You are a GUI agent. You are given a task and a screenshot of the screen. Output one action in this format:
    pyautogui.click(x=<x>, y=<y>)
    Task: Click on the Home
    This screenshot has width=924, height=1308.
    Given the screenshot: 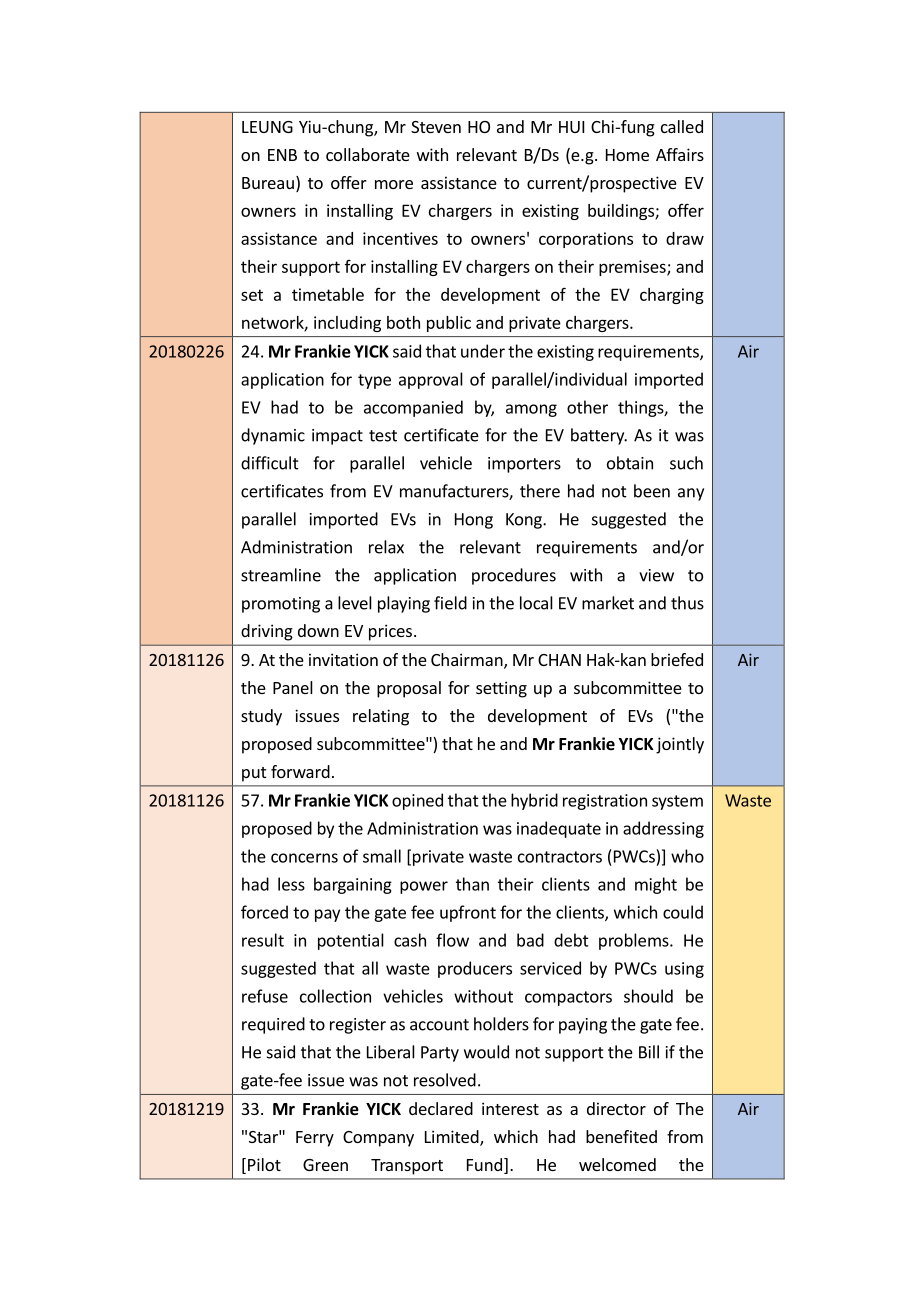 What is the action you would take?
    pyautogui.click(x=627, y=155)
